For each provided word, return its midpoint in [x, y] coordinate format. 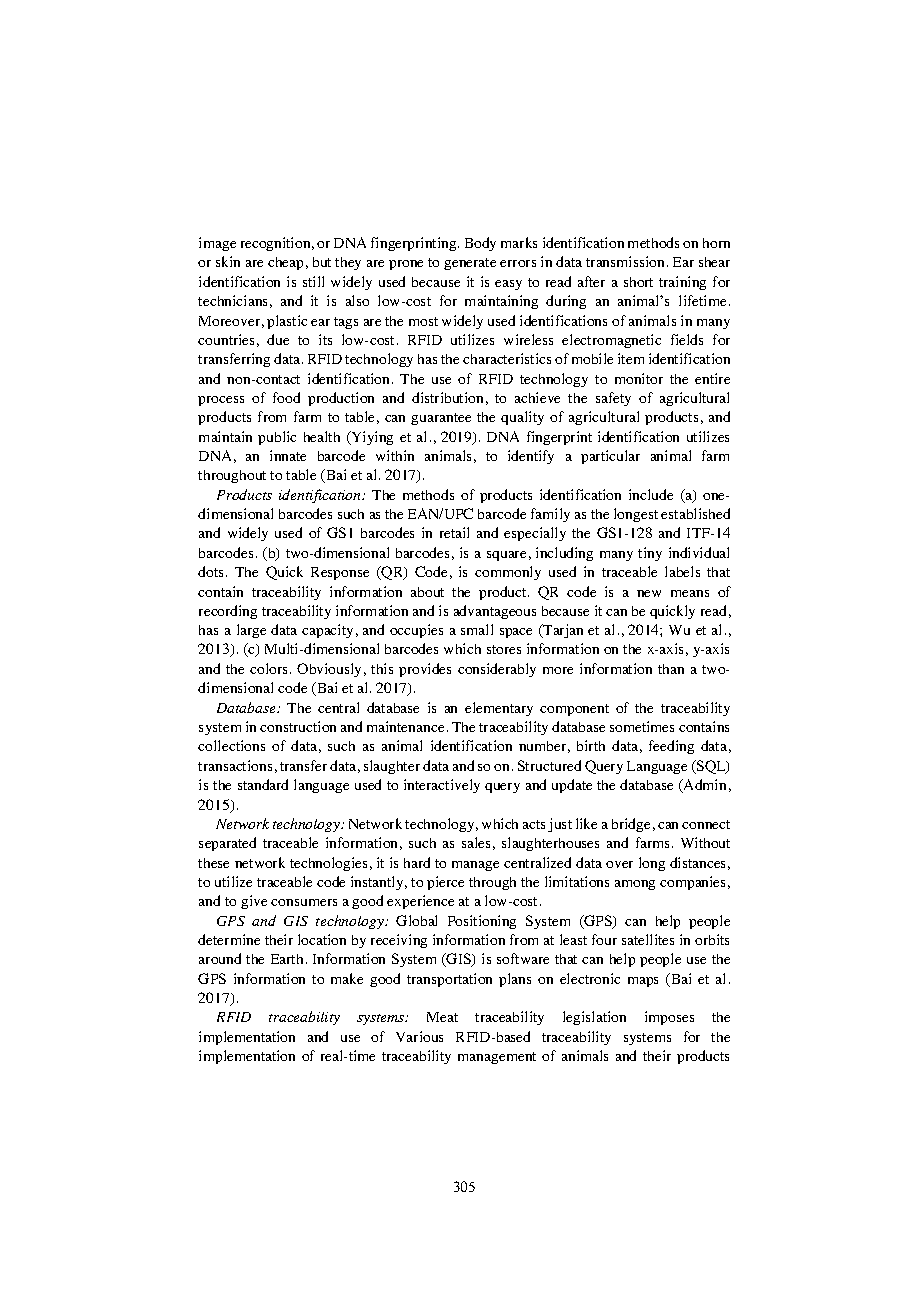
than [671, 669]
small [477, 629]
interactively [442, 786]
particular [610, 457]
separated [227, 844]
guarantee [441, 419]
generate [470, 264]
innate [288, 455]
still [313, 281]
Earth [287, 959]
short [638, 282]
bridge [631, 825]
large [251, 631]
